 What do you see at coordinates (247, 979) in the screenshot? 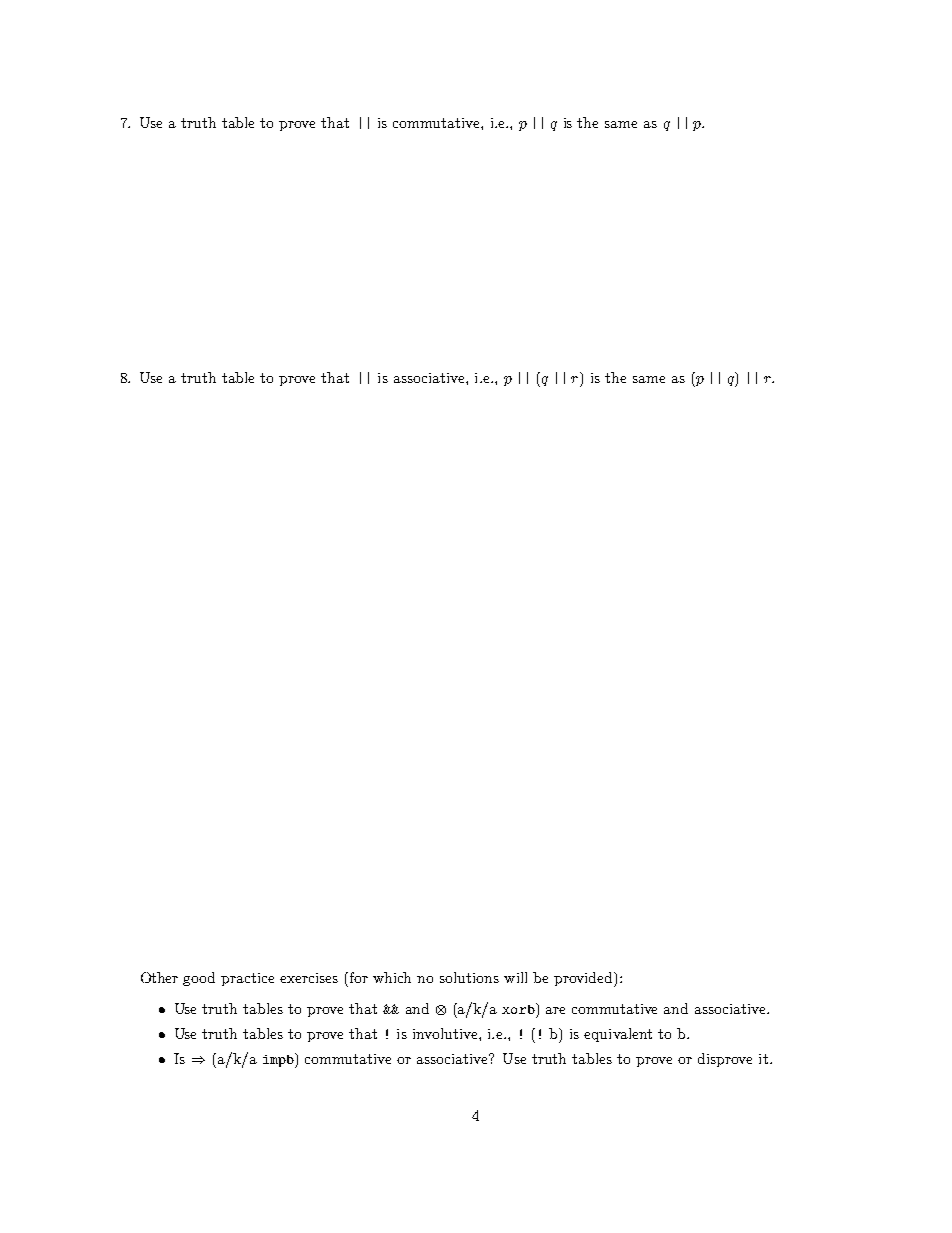
I see `practice` at bounding box center [247, 979].
